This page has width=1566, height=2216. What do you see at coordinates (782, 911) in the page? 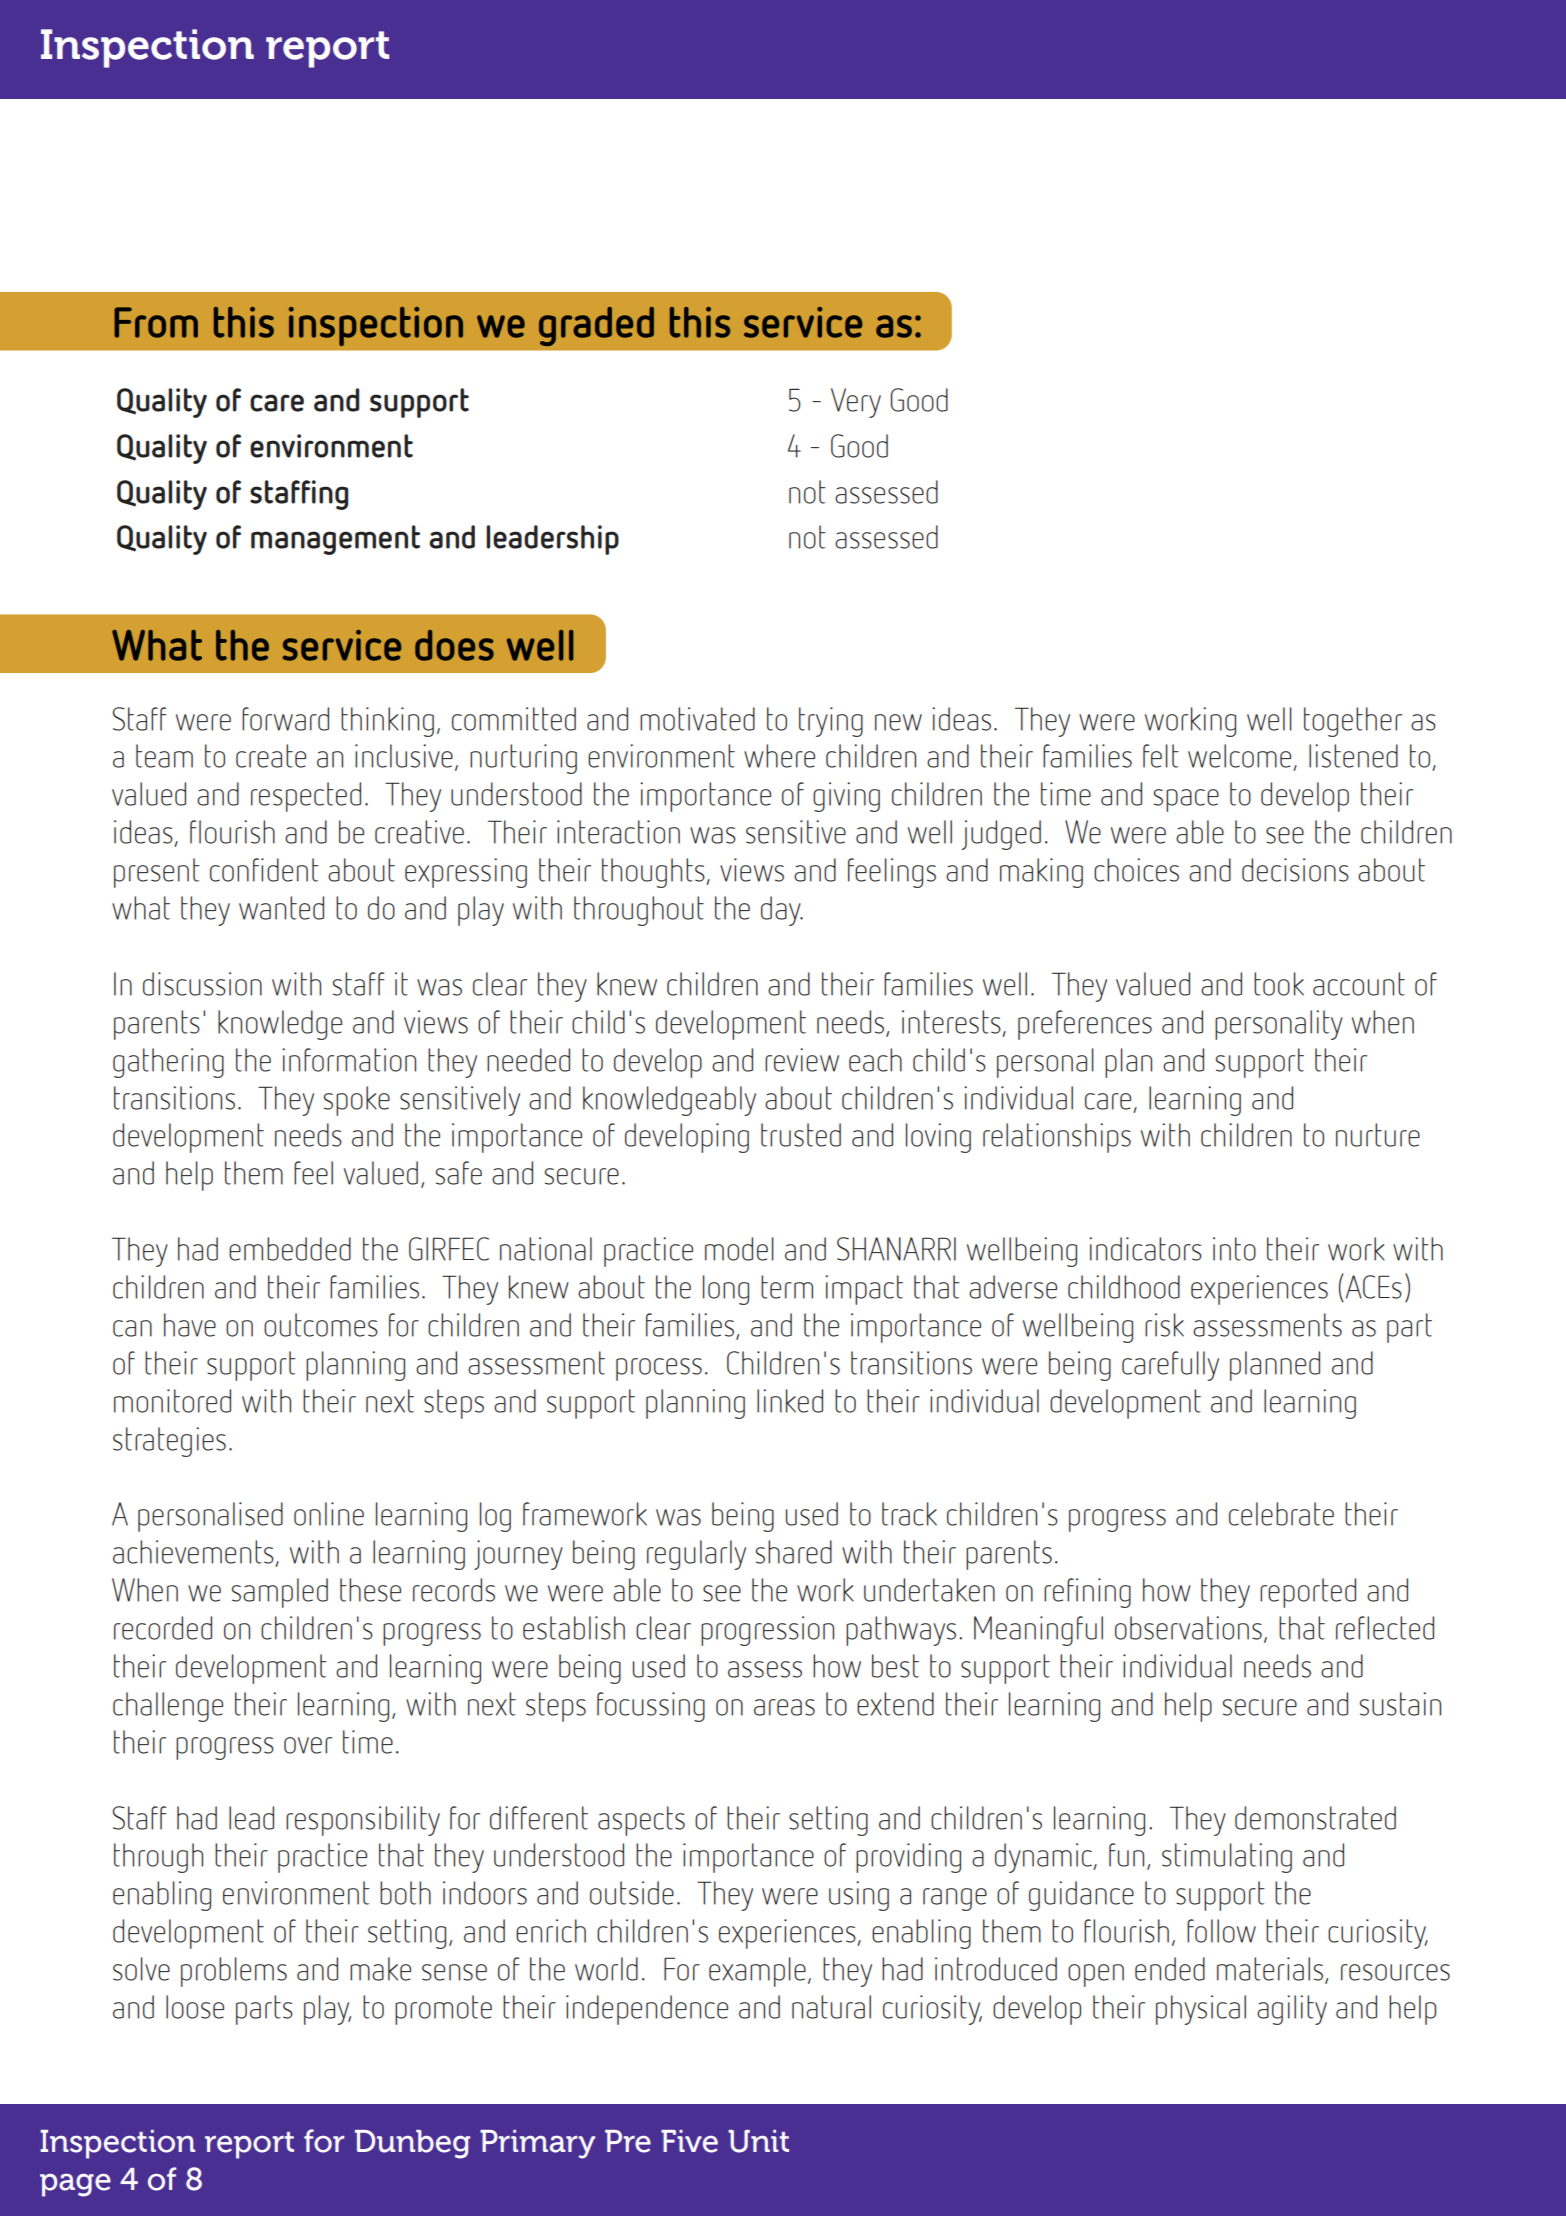
I see `day` at bounding box center [782, 911].
